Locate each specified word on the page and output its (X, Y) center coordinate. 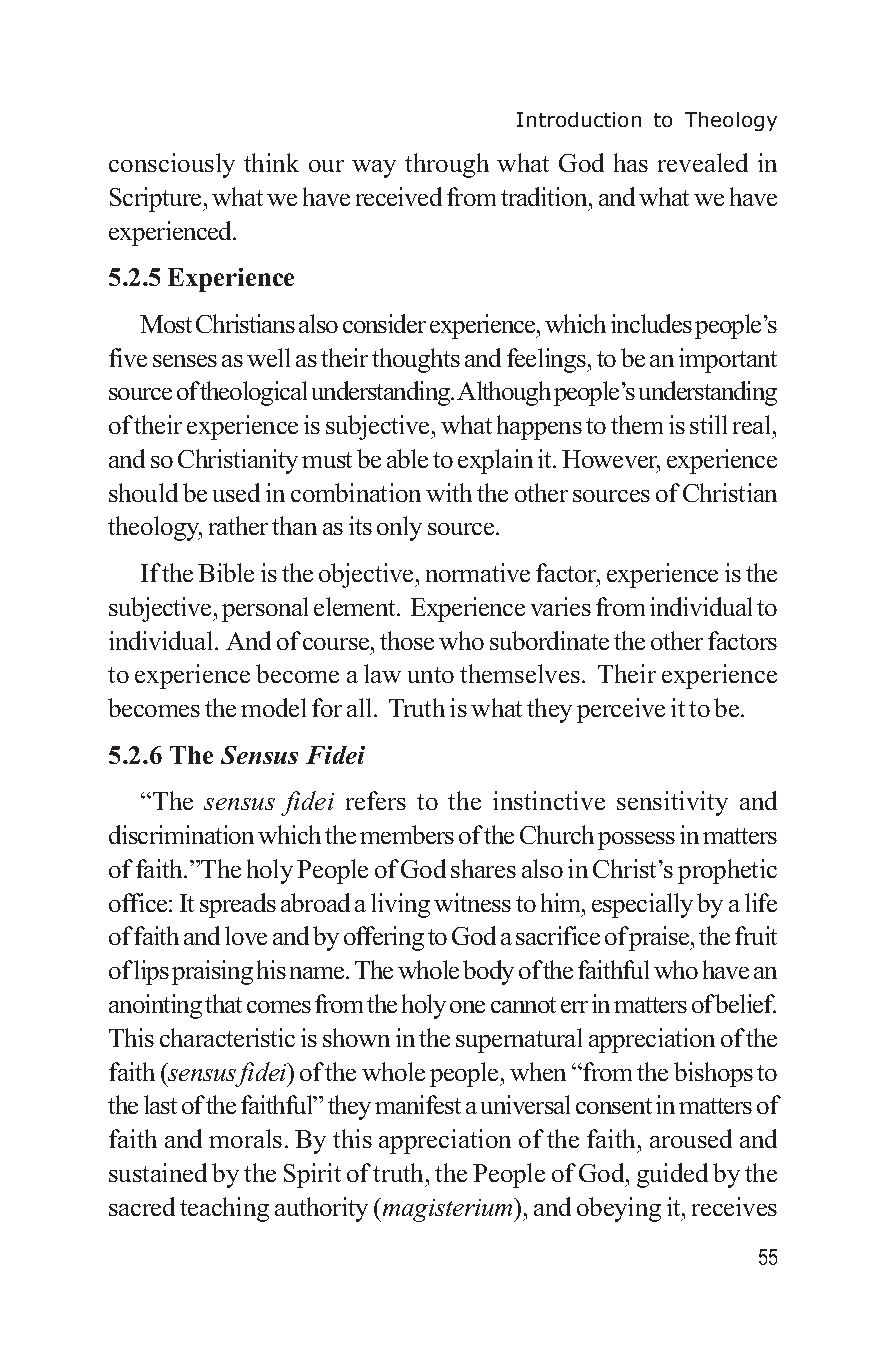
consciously (172, 165)
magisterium (449, 1210)
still (708, 424)
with (449, 492)
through (447, 165)
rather (238, 525)
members (407, 834)
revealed (703, 162)
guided (672, 1175)
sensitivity (672, 803)
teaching (224, 1209)
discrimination (181, 834)
